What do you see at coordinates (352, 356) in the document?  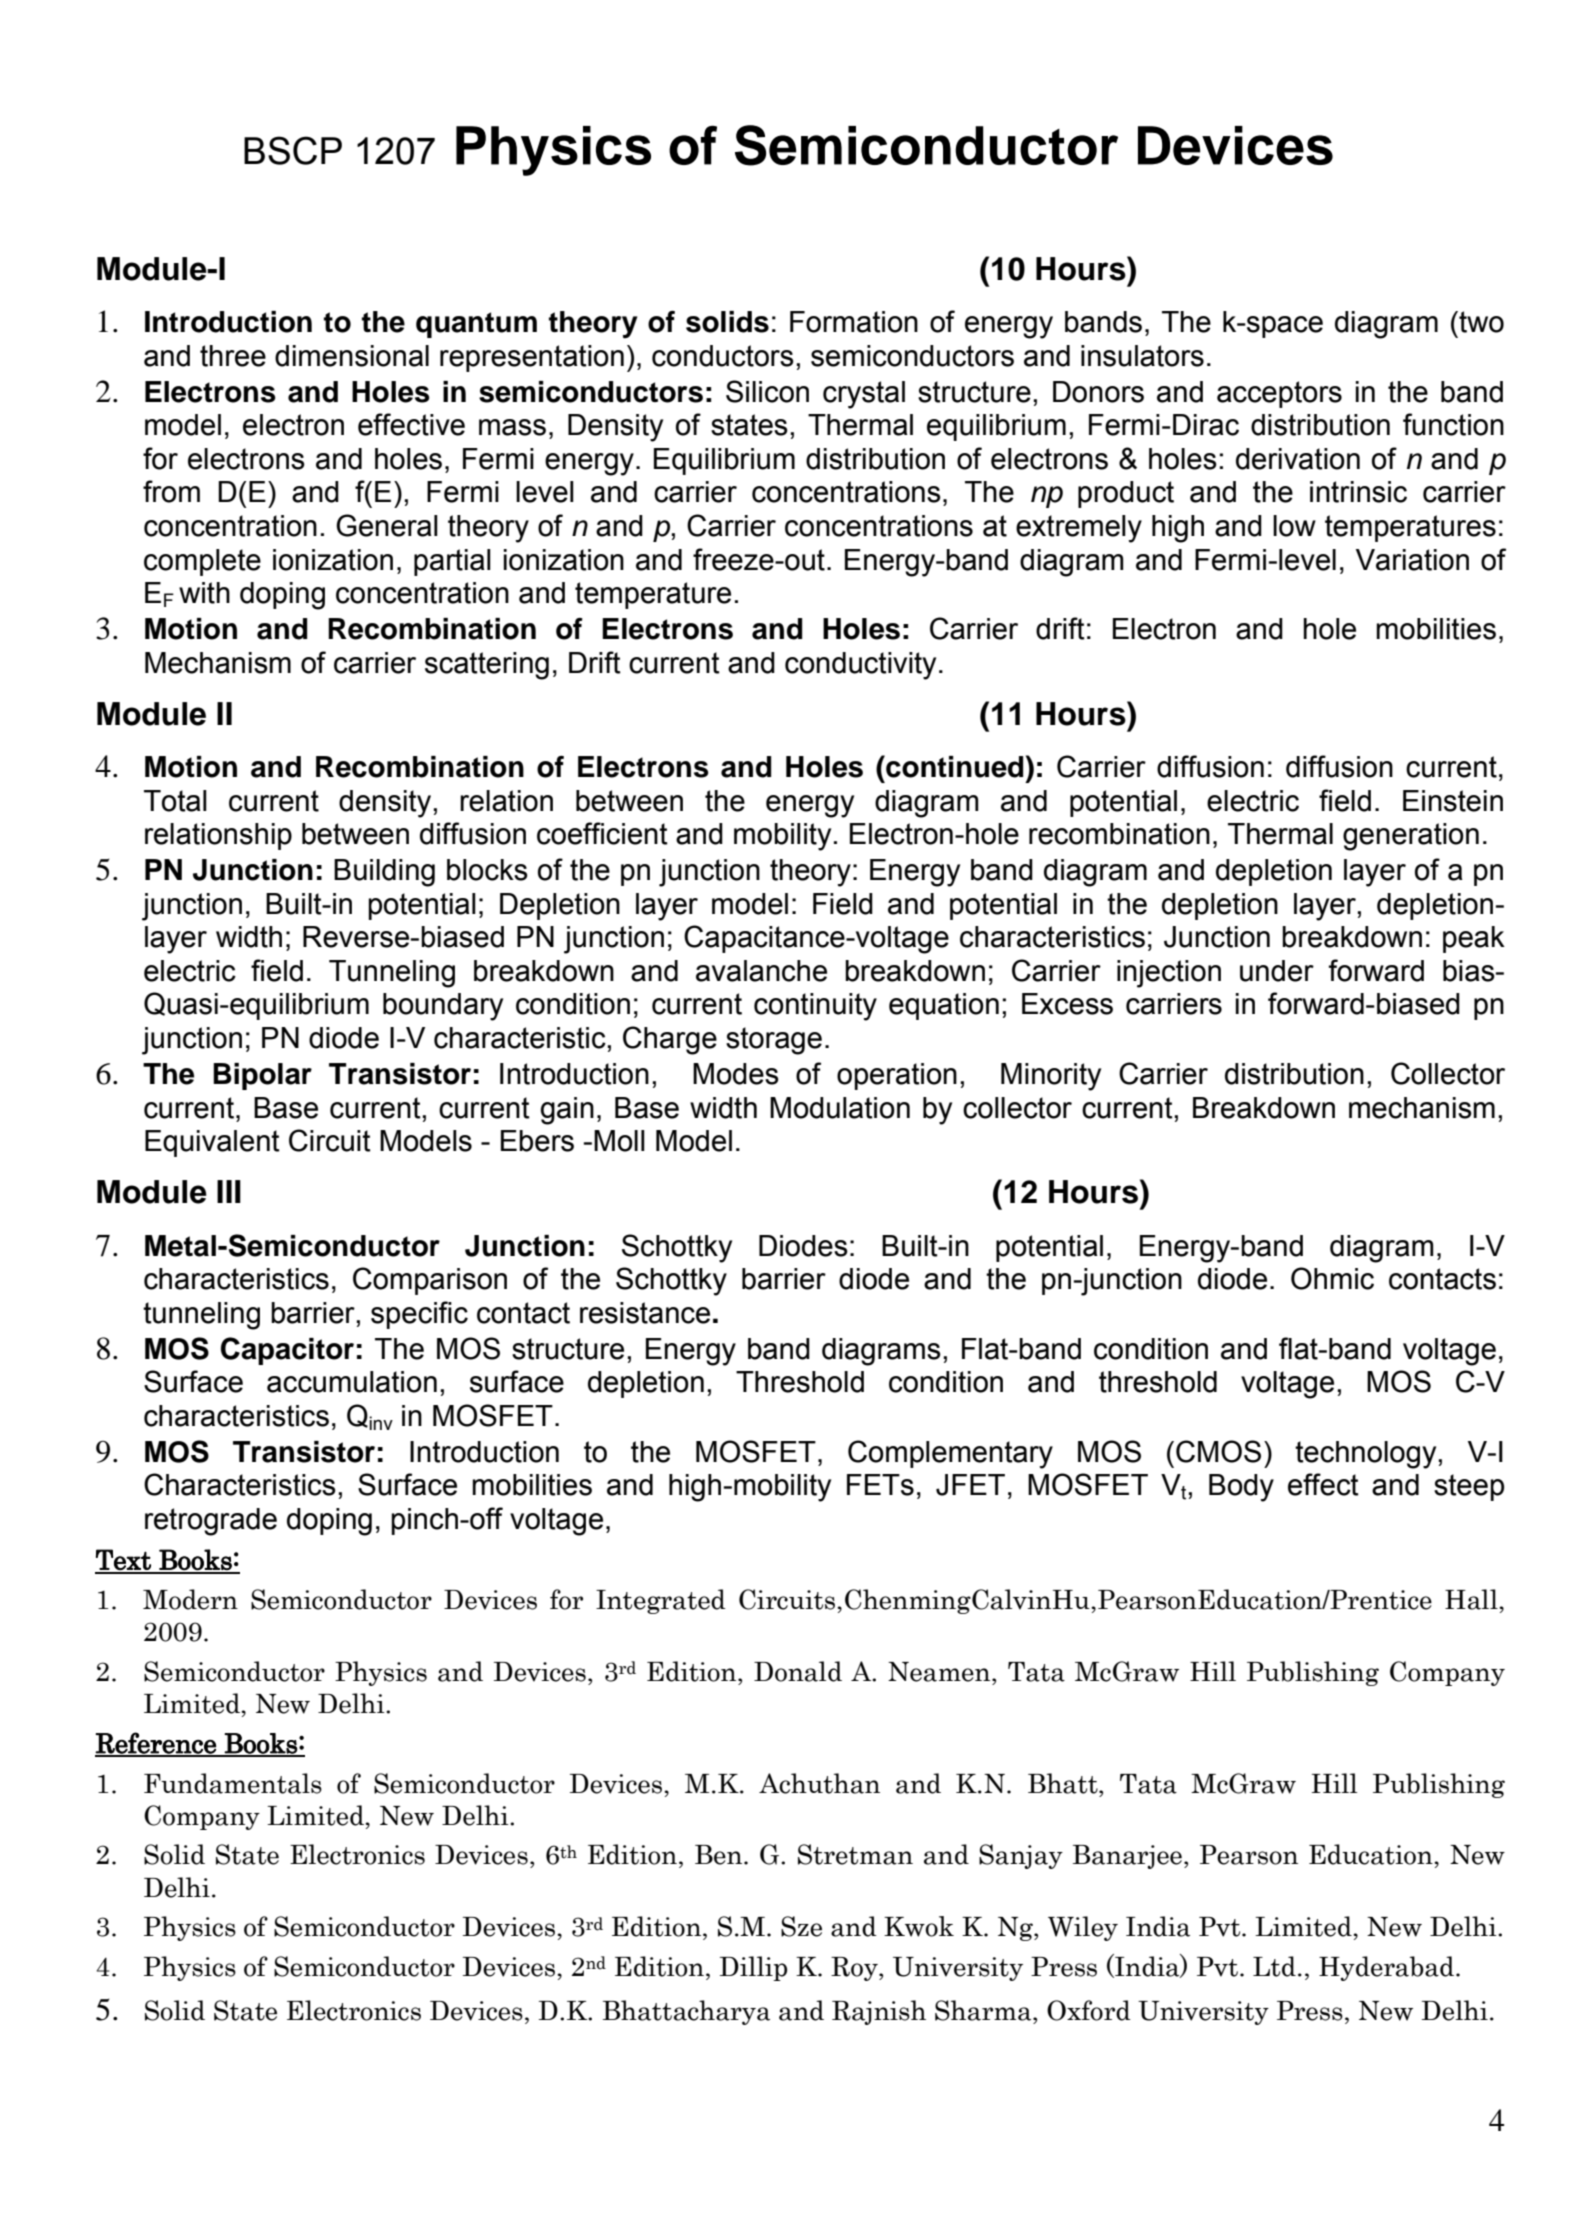 I see `dimensional` at bounding box center [352, 356].
